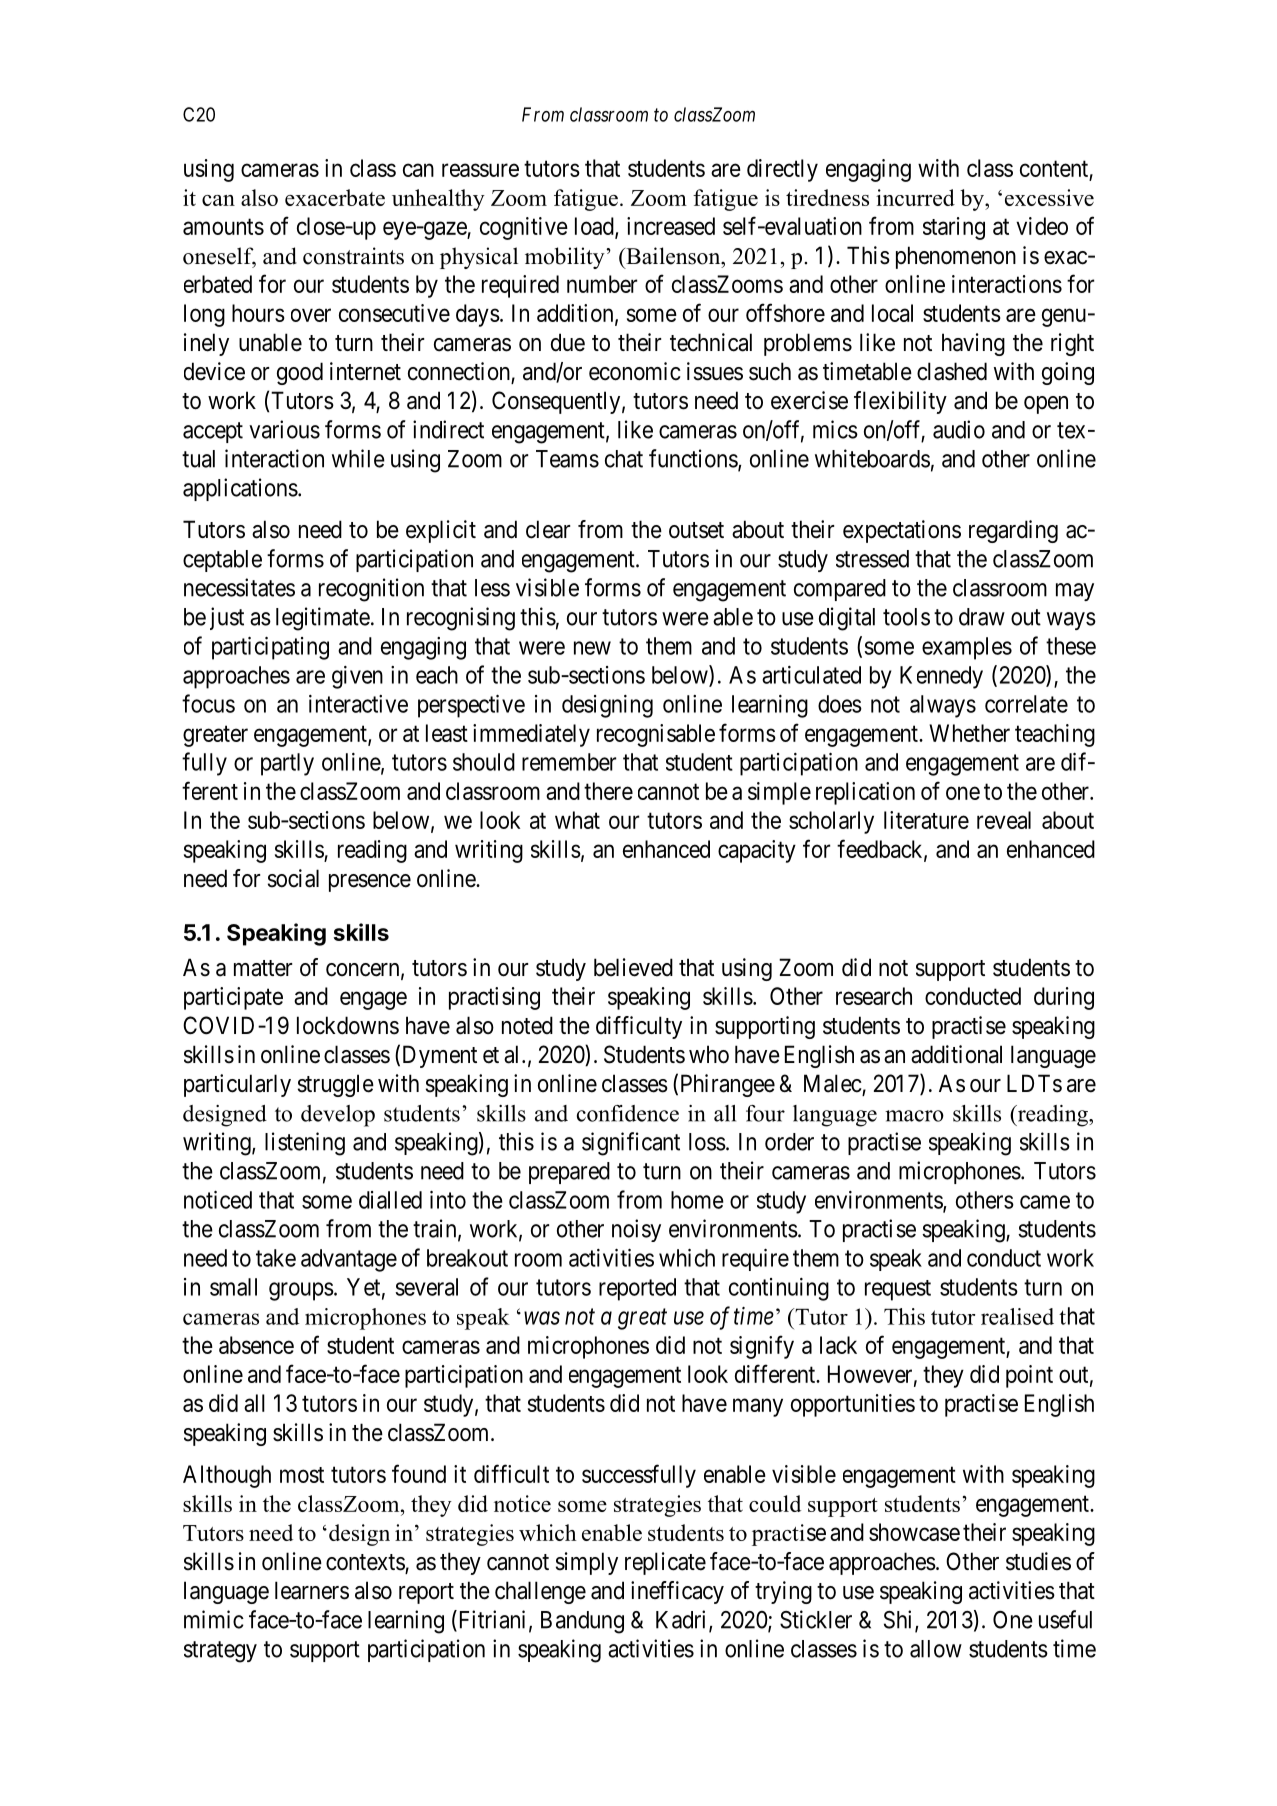  Describe the element at coordinates (898, 1290) in the screenshot. I see `request` at that location.
